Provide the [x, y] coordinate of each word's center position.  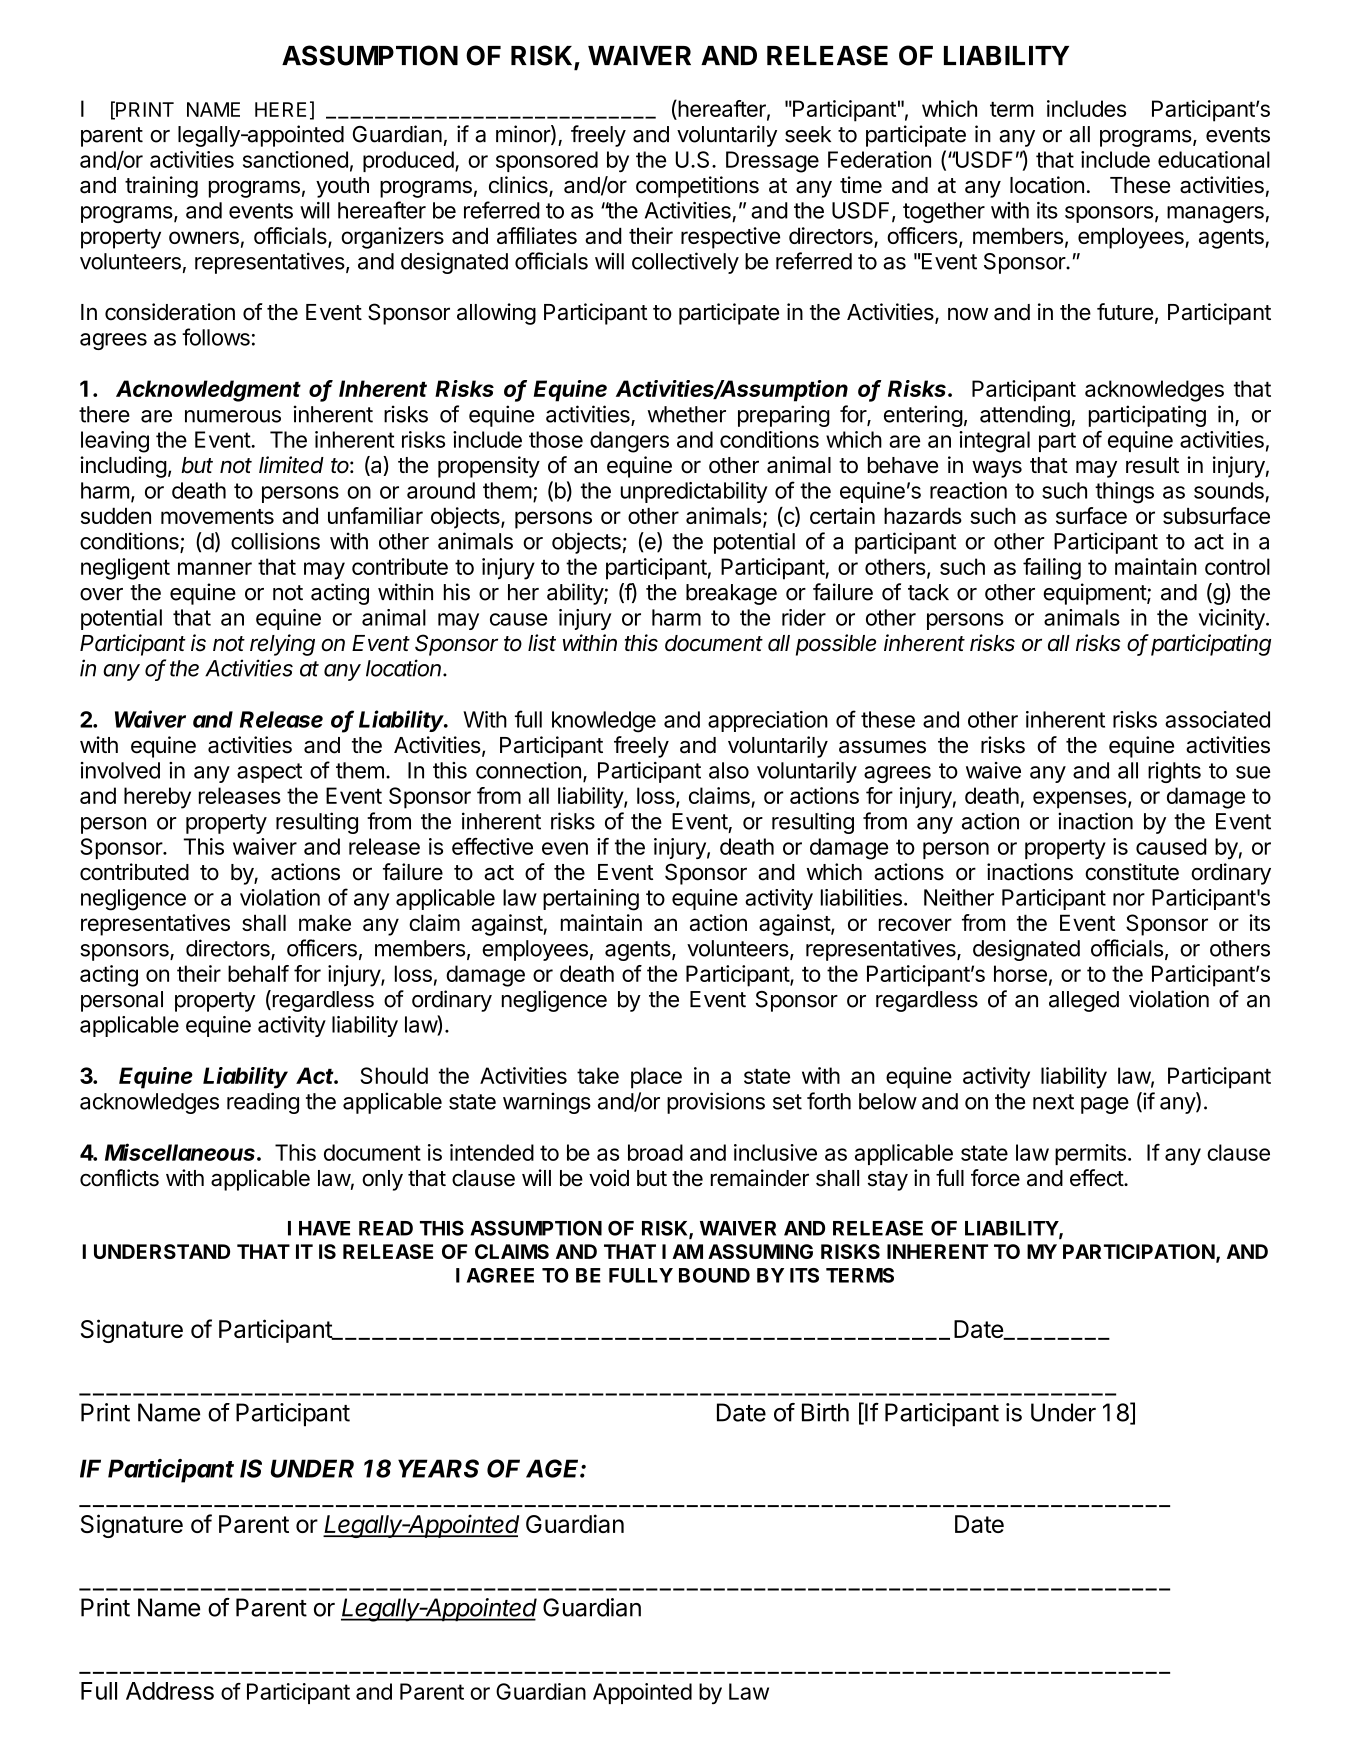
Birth [825, 1412]
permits [1090, 1154]
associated [1217, 719]
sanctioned [295, 159]
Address [170, 1691]
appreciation [768, 721]
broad [655, 1152]
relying [282, 645]
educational [1214, 159]
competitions [697, 187]
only [382, 1180]
